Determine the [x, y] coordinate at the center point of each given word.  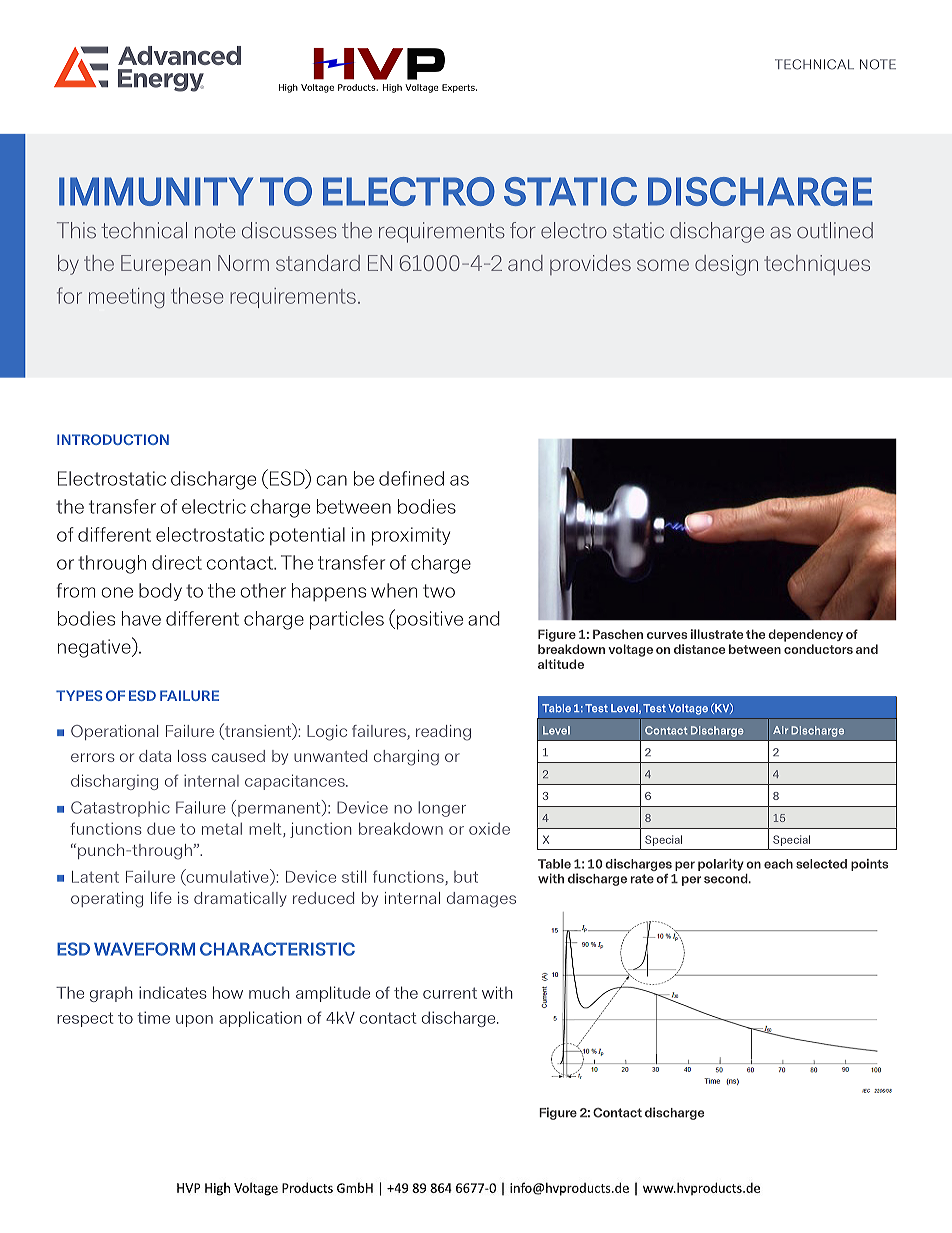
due [161, 828]
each [778, 864]
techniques [817, 265]
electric [214, 506]
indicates [173, 992]
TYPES [79, 695]
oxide [489, 829]
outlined [835, 230]
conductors [818, 649]
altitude [561, 664]
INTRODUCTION [113, 439]
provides [590, 265]
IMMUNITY [156, 191]
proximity [411, 536]
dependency [805, 635]
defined [411, 478]
